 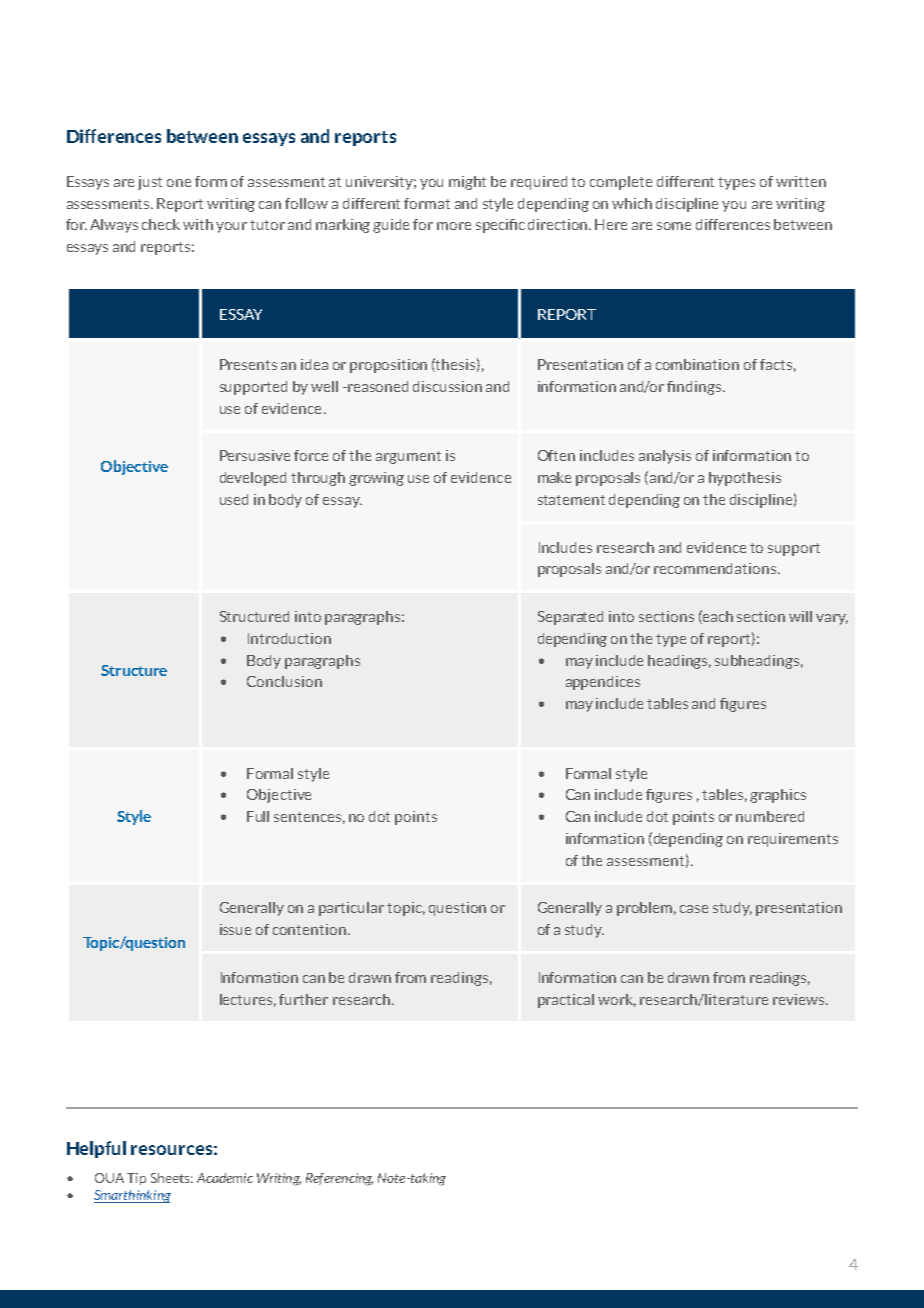 What do you see at coordinates (603, 683) in the page?
I see `appendices` at bounding box center [603, 683].
